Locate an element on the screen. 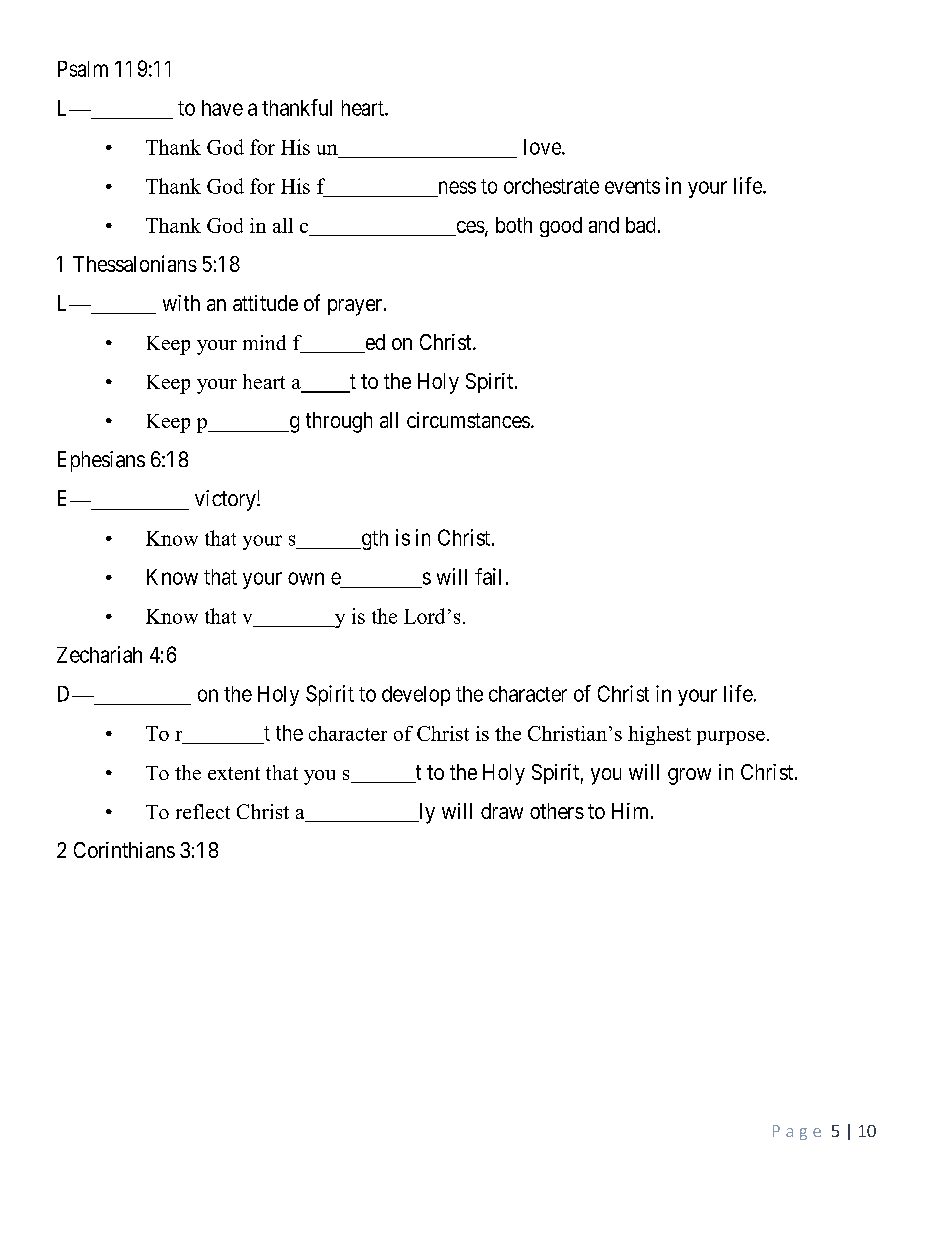  fail is located at coordinates (488, 576).
